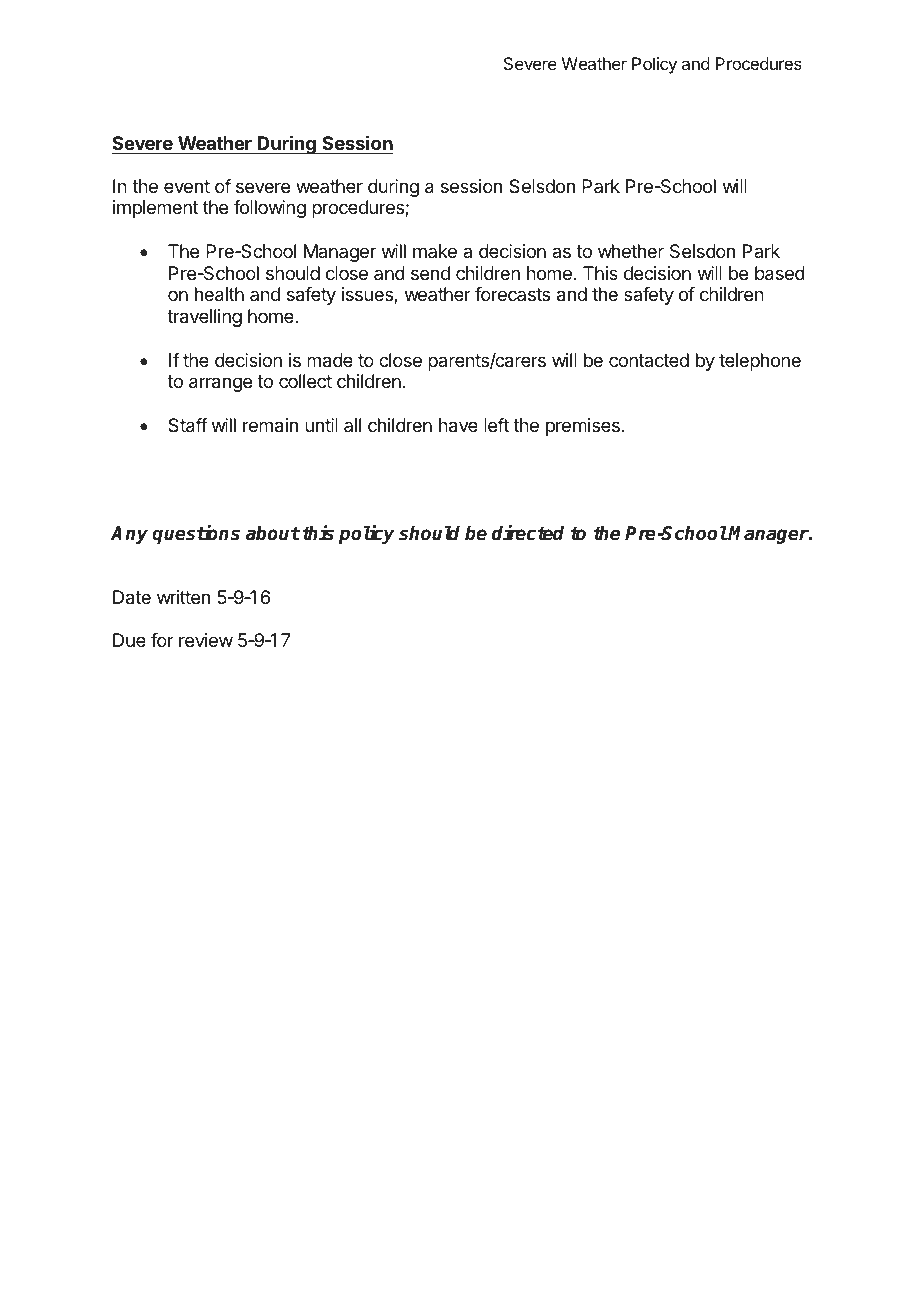 This screenshot has width=924, height=1308. Describe the element at coordinates (206, 640) in the screenshot. I see `review` at that location.
